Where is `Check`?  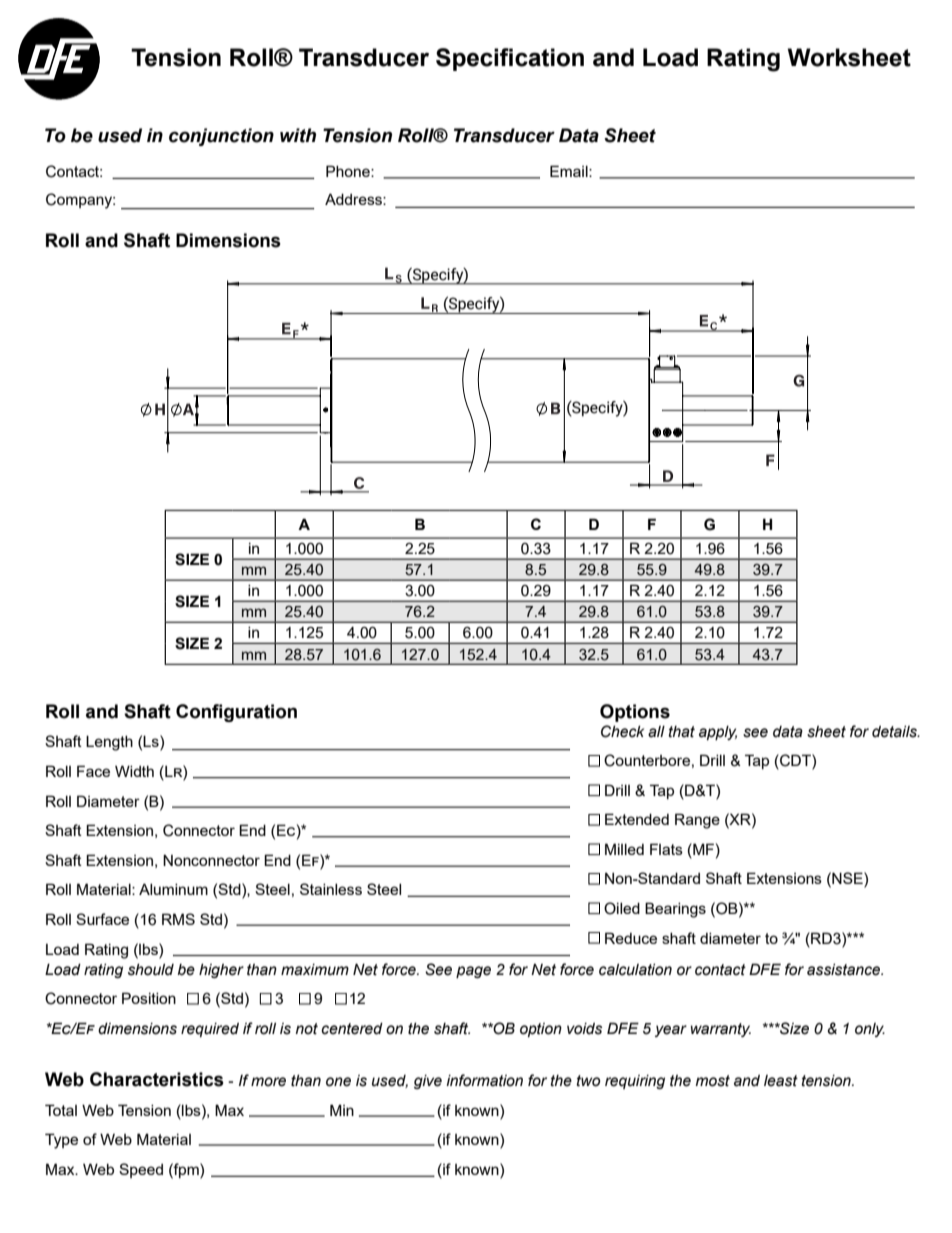 Check is located at coordinates (622, 731).
